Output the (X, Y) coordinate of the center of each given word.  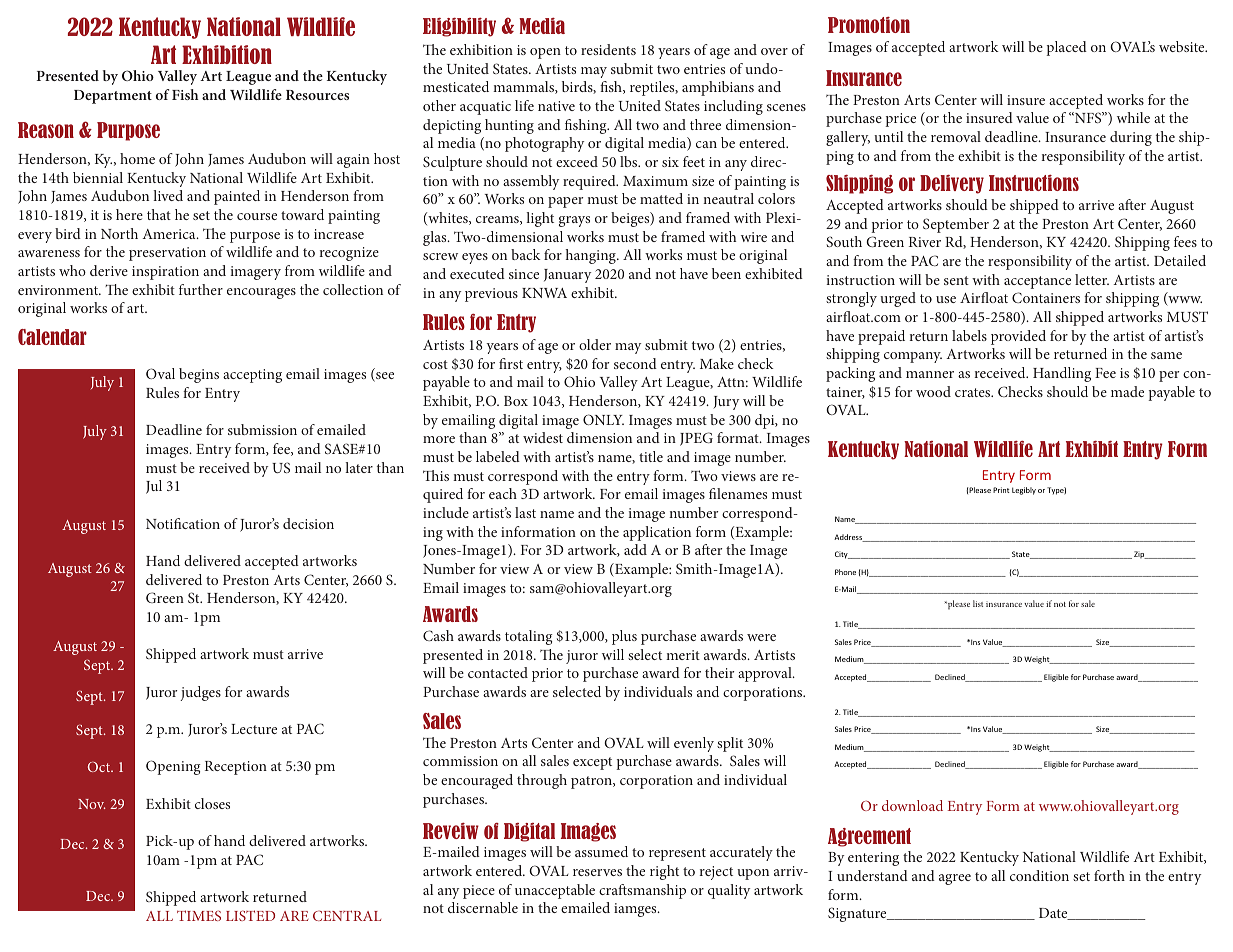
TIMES (199, 915)
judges (200, 693)
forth (1109, 875)
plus (624, 637)
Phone (845, 572)
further (201, 289)
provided (1018, 337)
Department (113, 97)
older (595, 344)
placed (1066, 48)
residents (608, 49)
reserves (597, 872)
